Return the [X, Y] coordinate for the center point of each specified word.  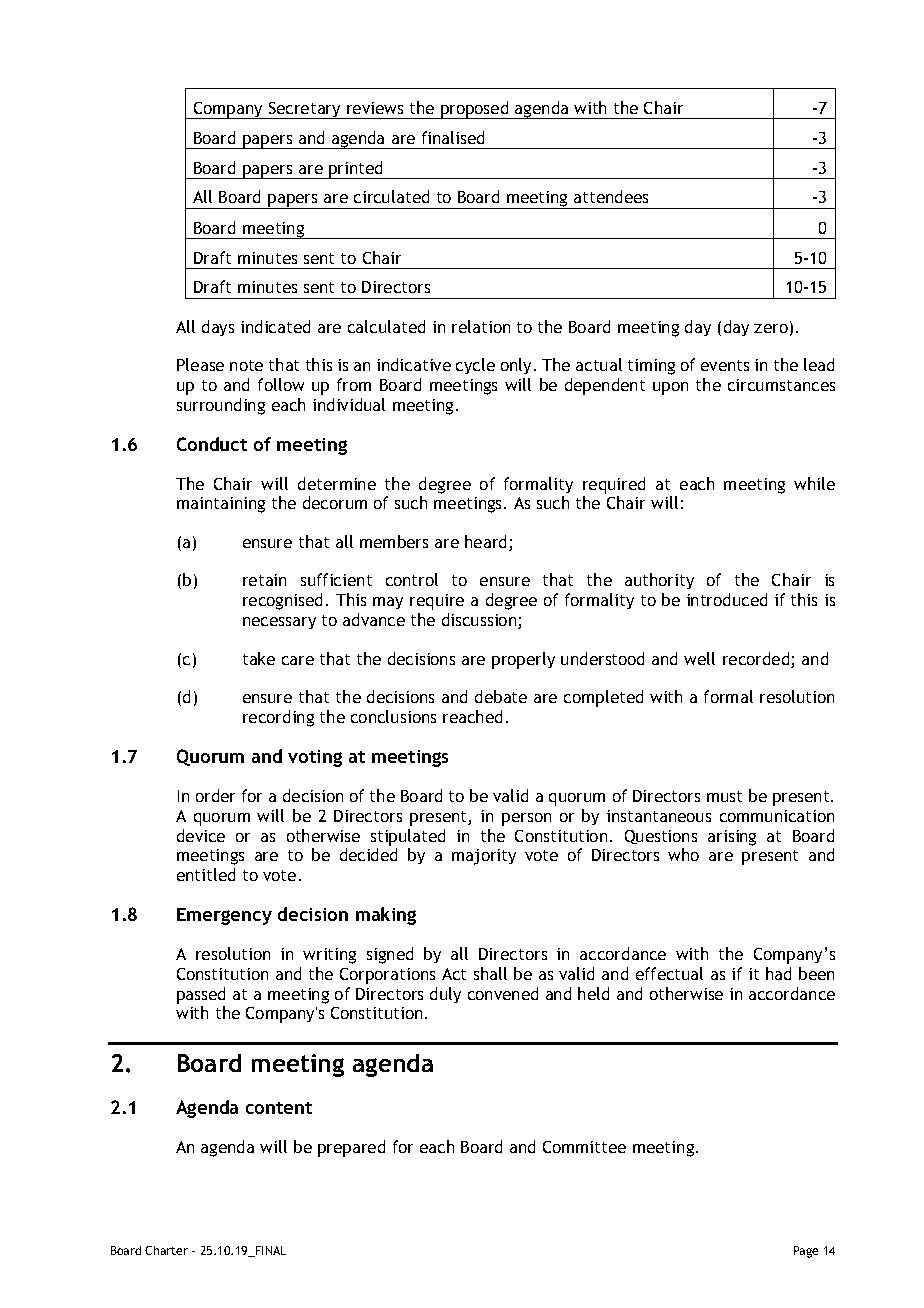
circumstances [781, 385]
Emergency [224, 916]
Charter [166, 1250]
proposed [475, 110]
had [778, 973]
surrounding [221, 406]
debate [501, 696]
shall [490, 973]
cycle [475, 366]
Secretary [304, 110]
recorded [757, 660]
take [259, 658]
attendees [611, 196]
